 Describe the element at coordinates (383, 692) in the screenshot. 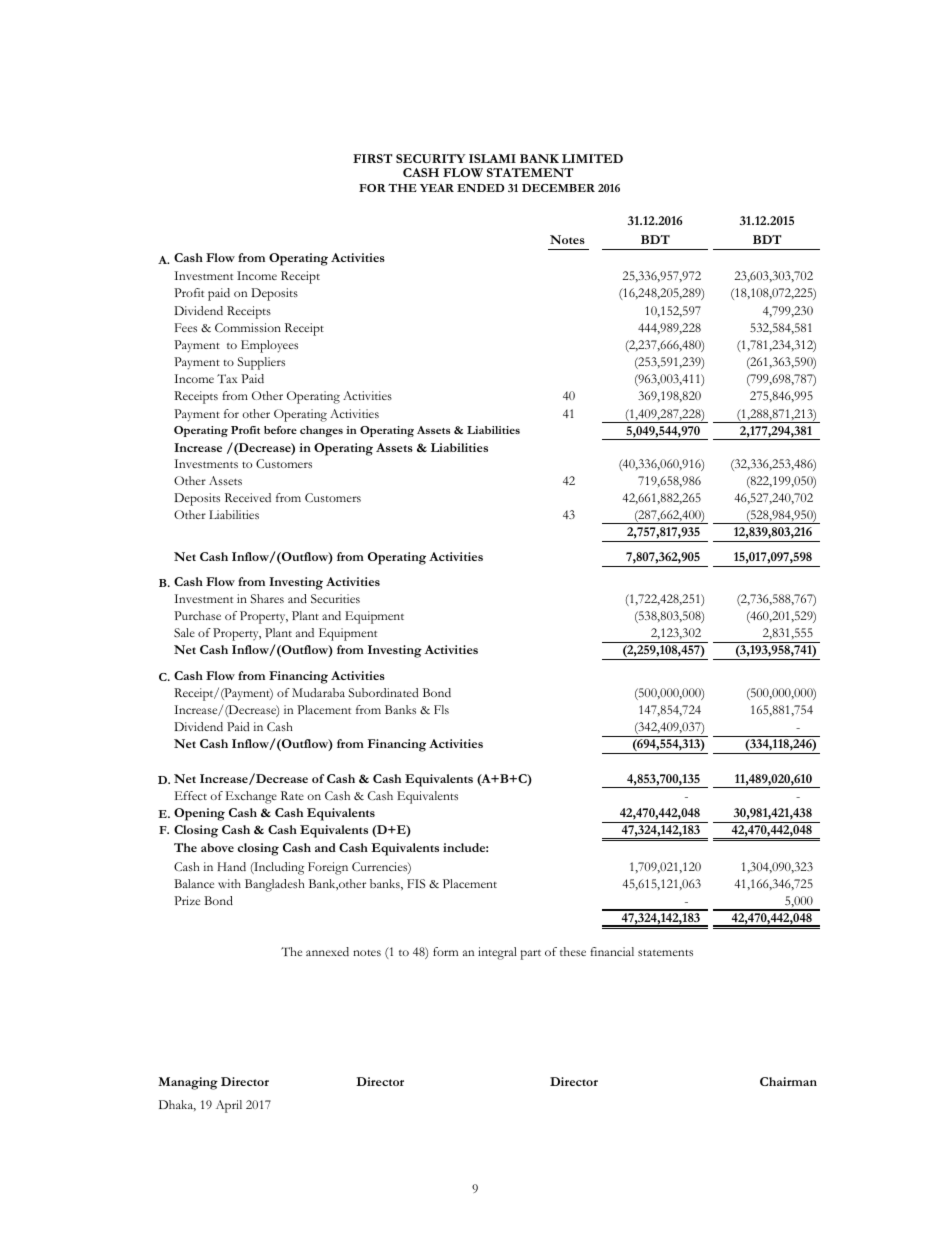

I see `Subordinated` at that location.
